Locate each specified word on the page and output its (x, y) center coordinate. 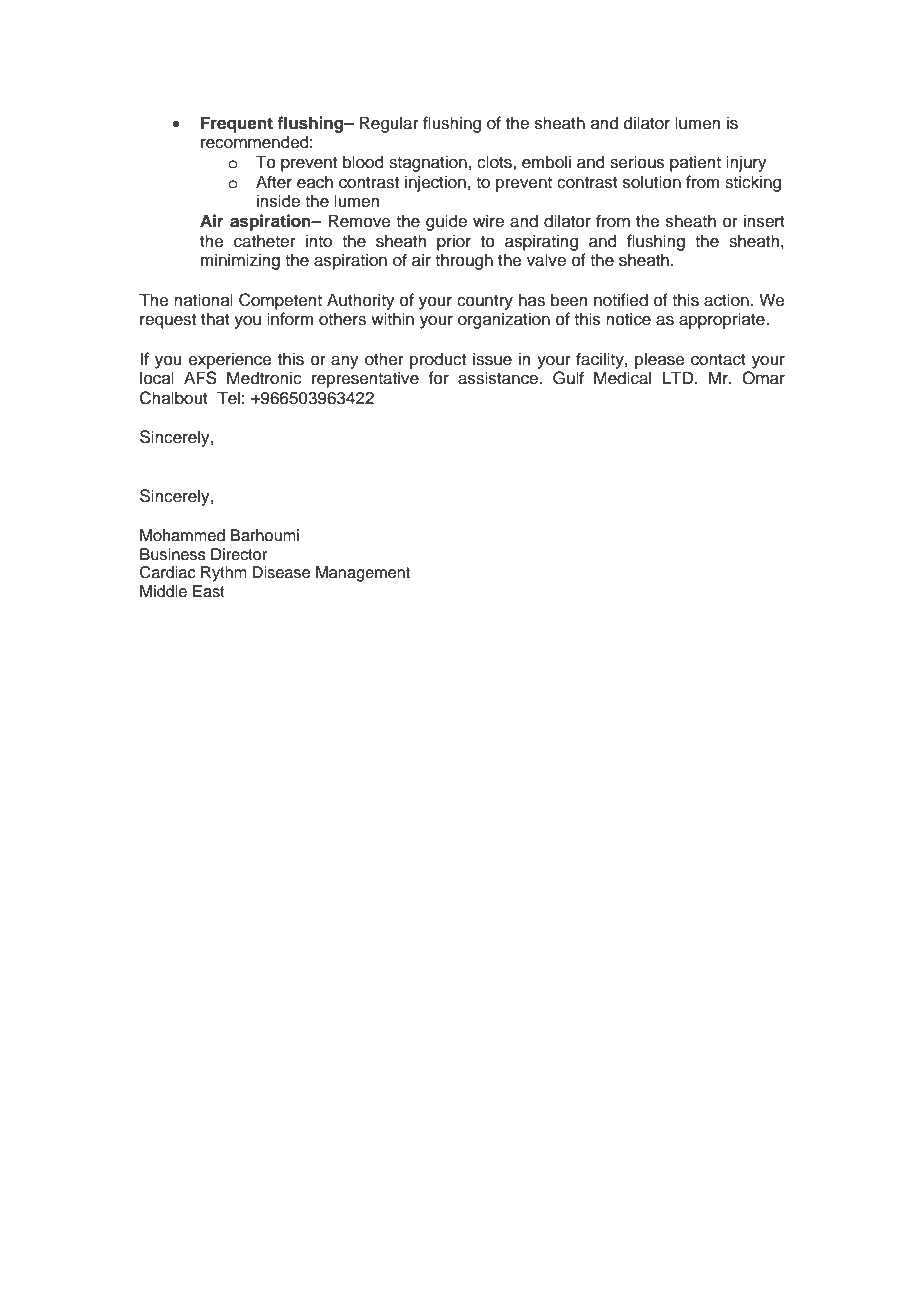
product (438, 360)
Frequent (237, 124)
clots (495, 162)
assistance (499, 378)
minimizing (240, 261)
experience (230, 360)
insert (764, 221)
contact (718, 360)
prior (454, 242)
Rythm (224, 574)
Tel (228, 398)
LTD (679, 377)
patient (695, 163)
